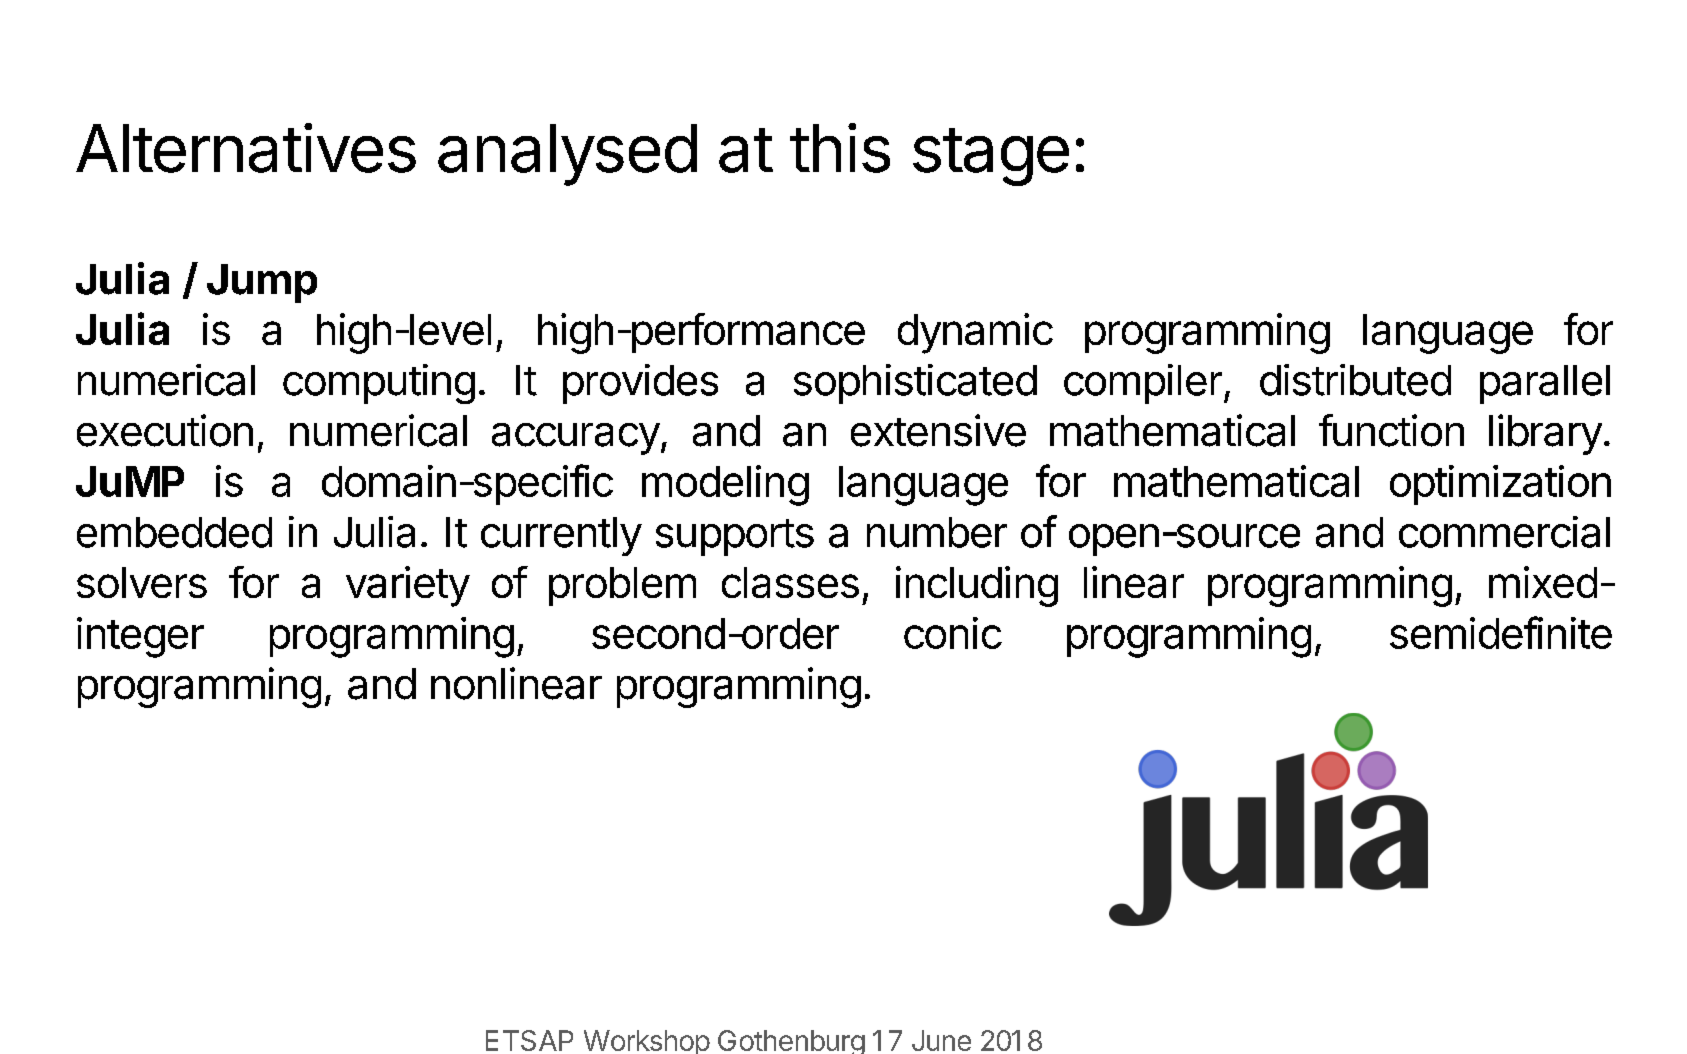 The width and height of the screenshot is (1687, 1054). I want to click on this, so click(840, 148).
